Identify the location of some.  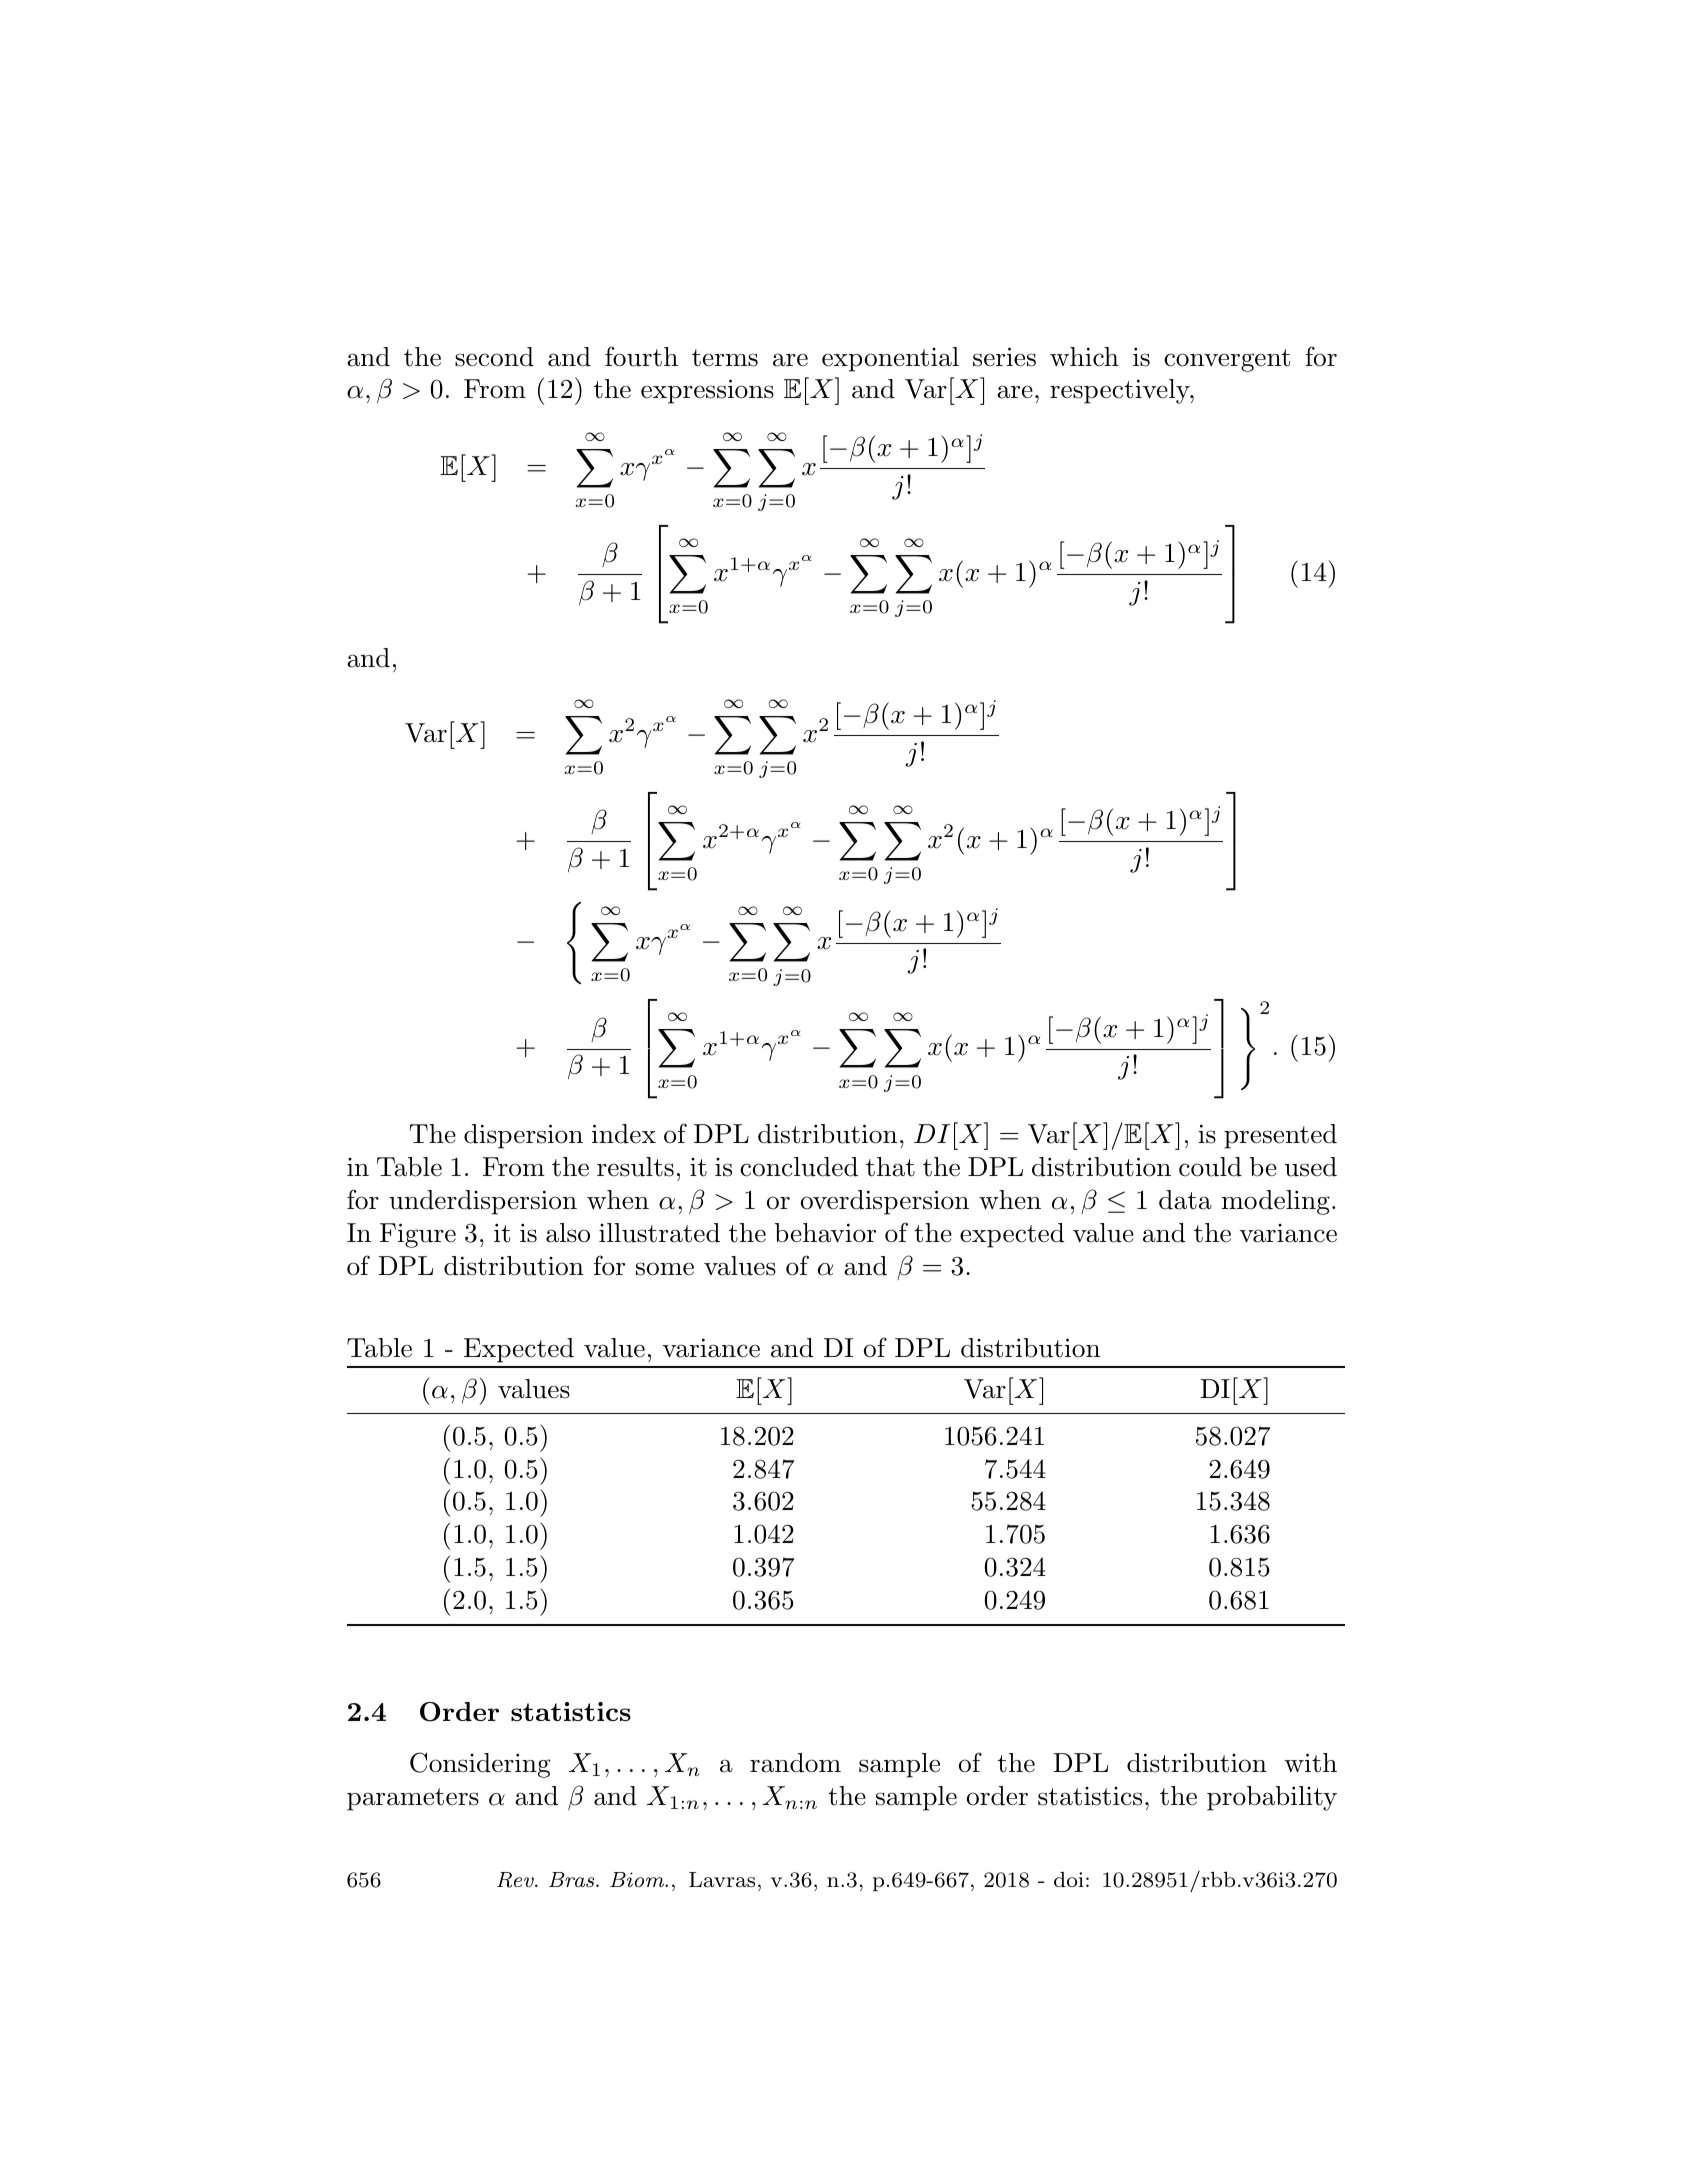
(665, 1269).
